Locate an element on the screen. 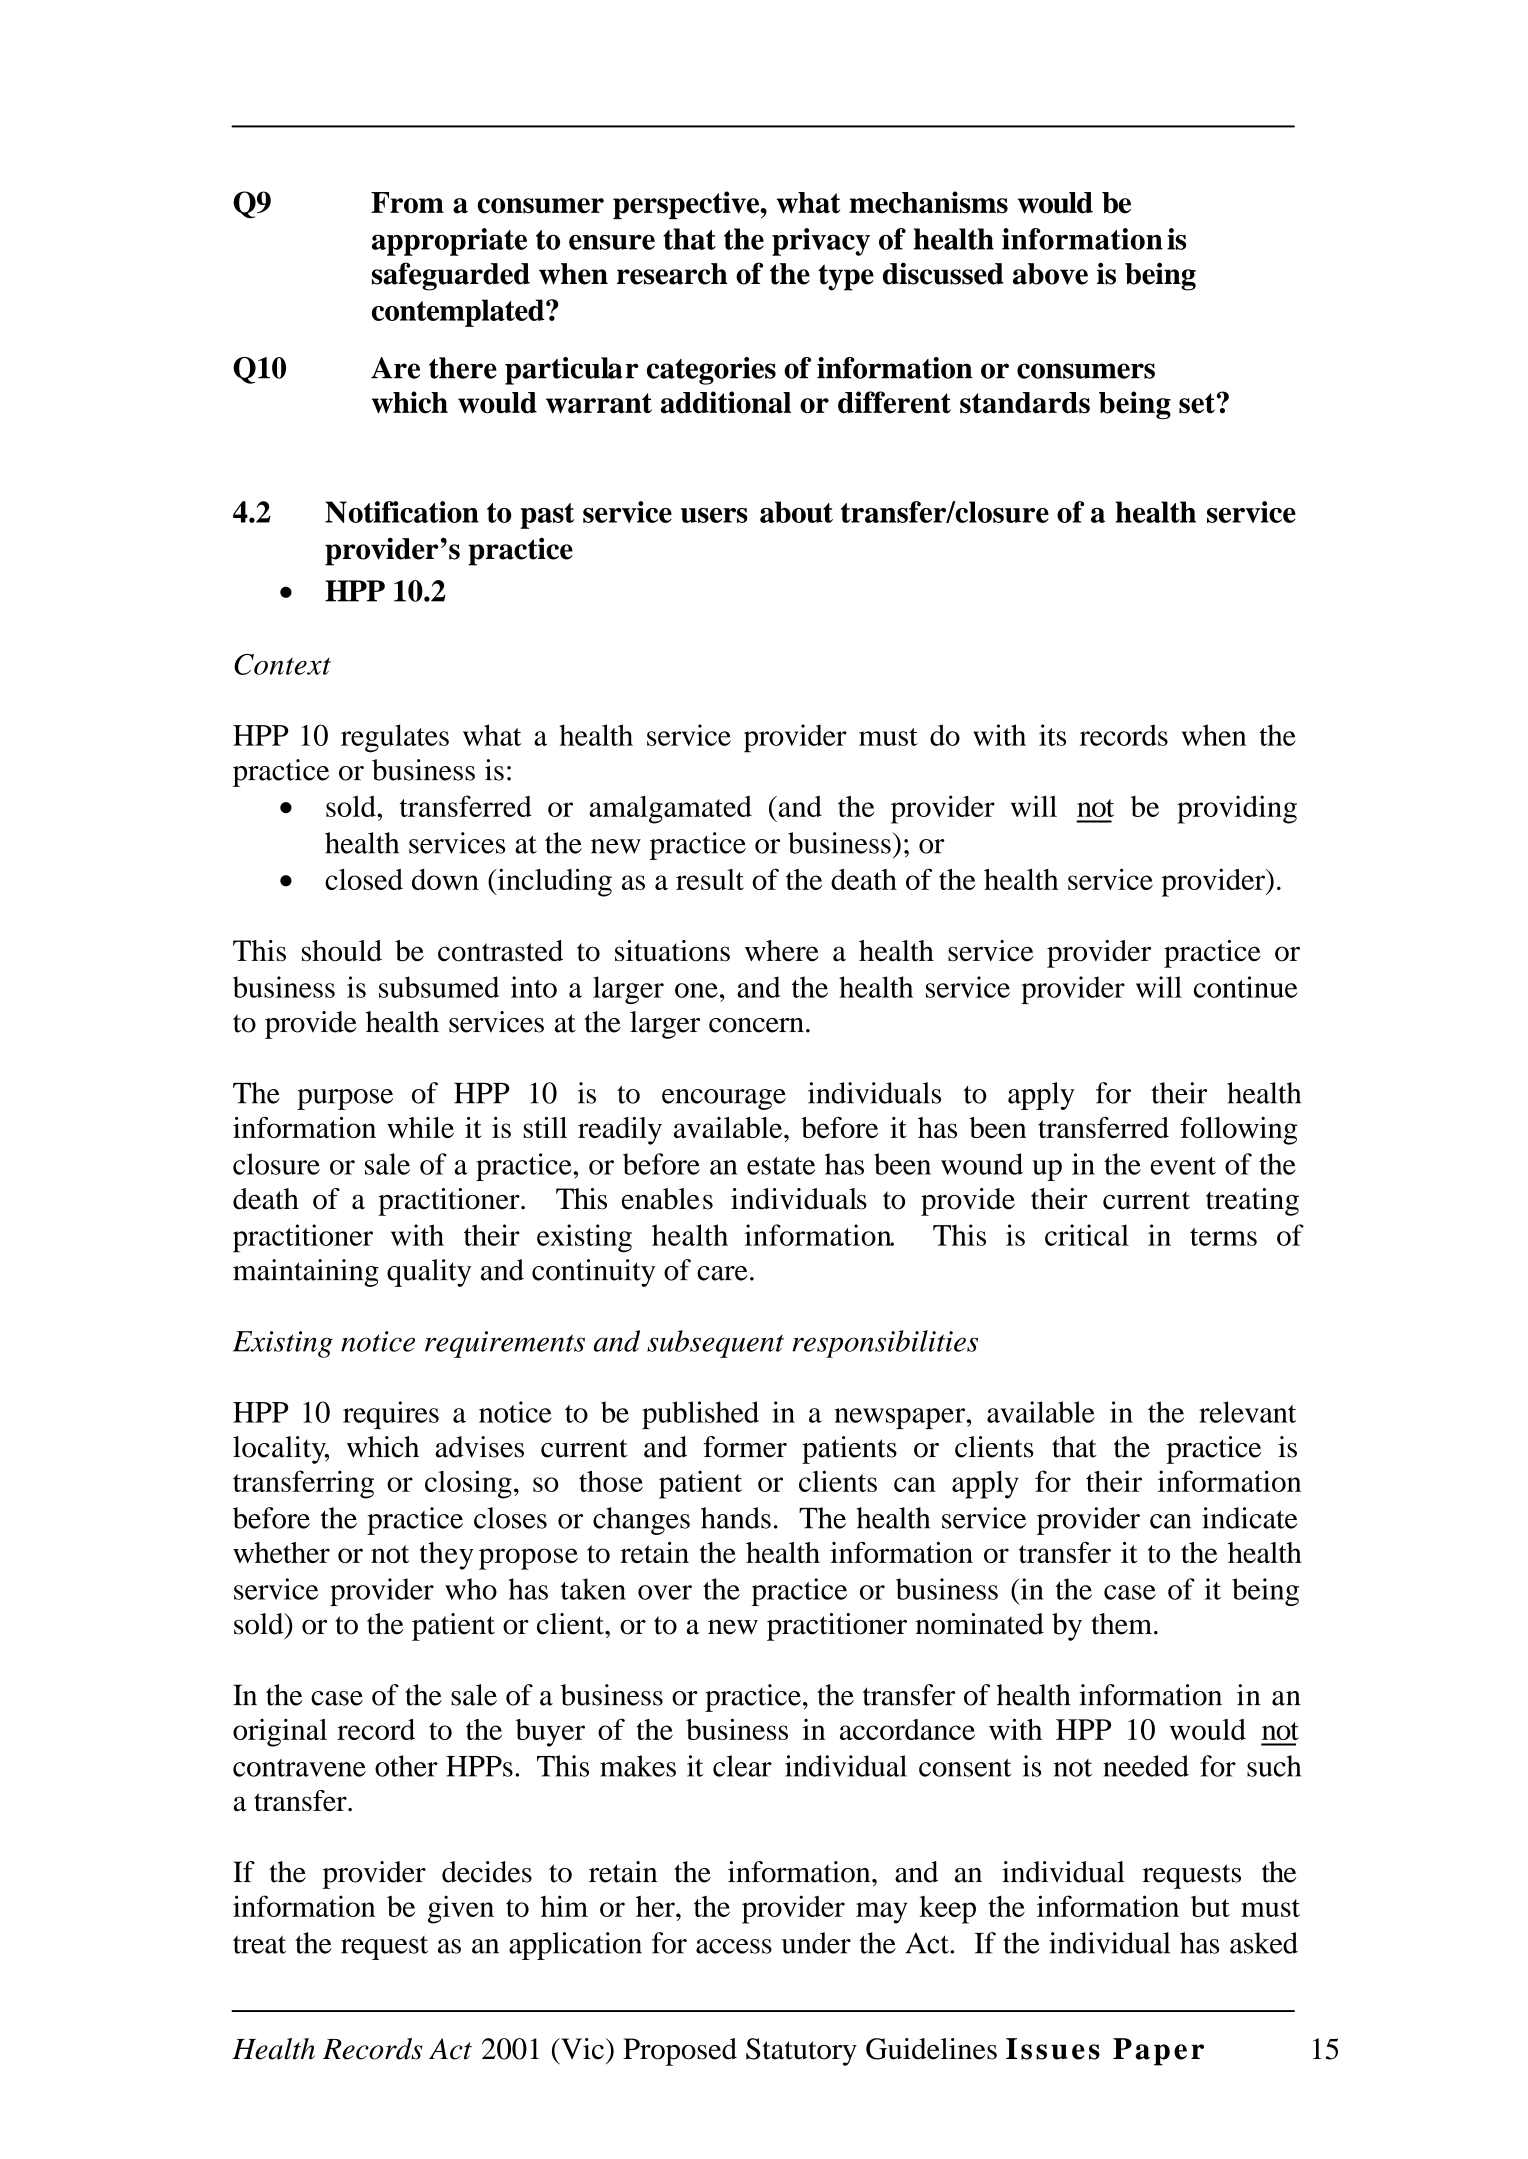 The height and width of the screenshot is (2159, 1528). given is located at coordinates (461, 1909).
